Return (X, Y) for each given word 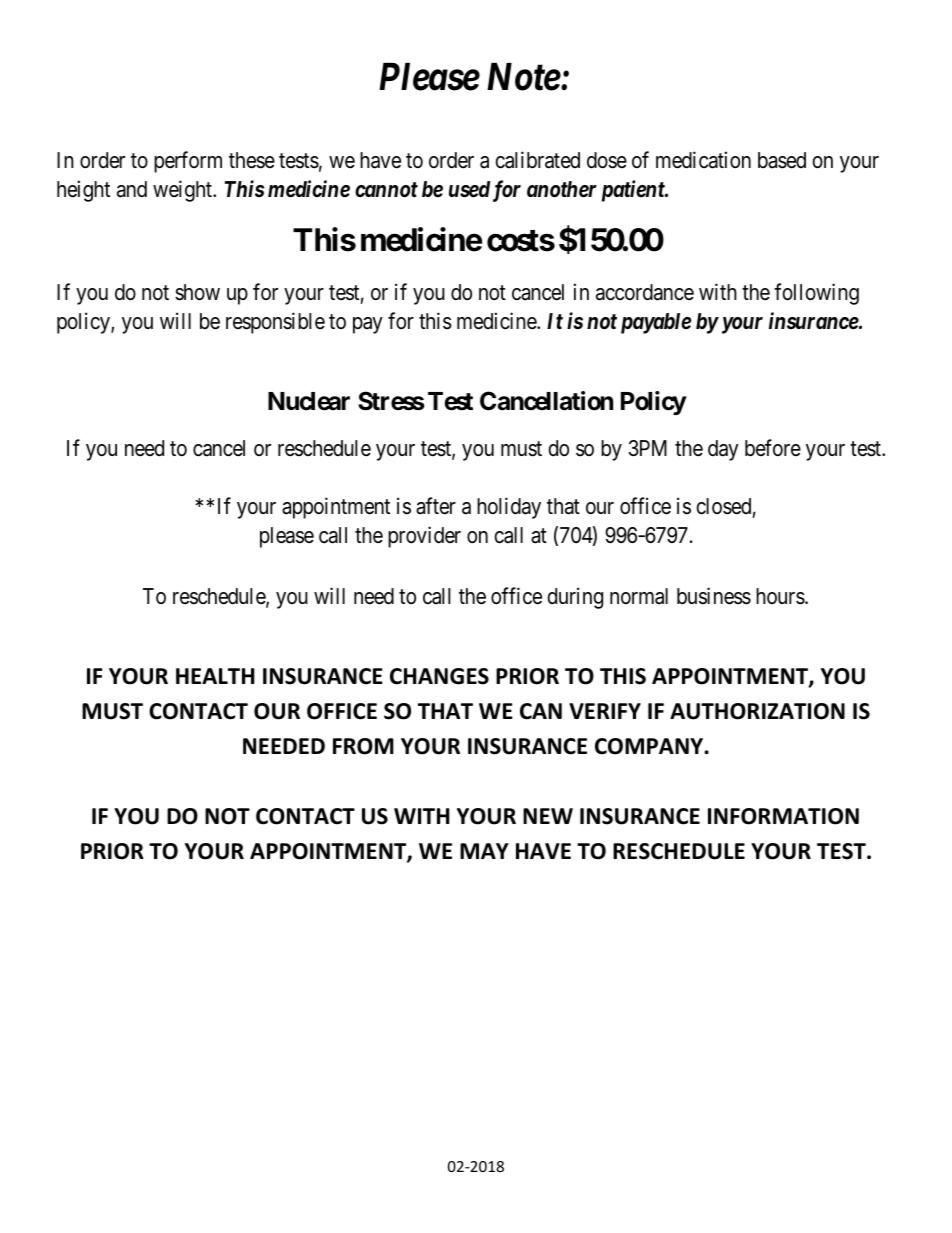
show (197, 292)
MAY (484, 851)
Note (524, 77)
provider (424, 537)
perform (188, 162)
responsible (275, 323)
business (714, 596)
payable (656, 323)
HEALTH (215, 676)
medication (703, 160)
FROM (363, 746)
